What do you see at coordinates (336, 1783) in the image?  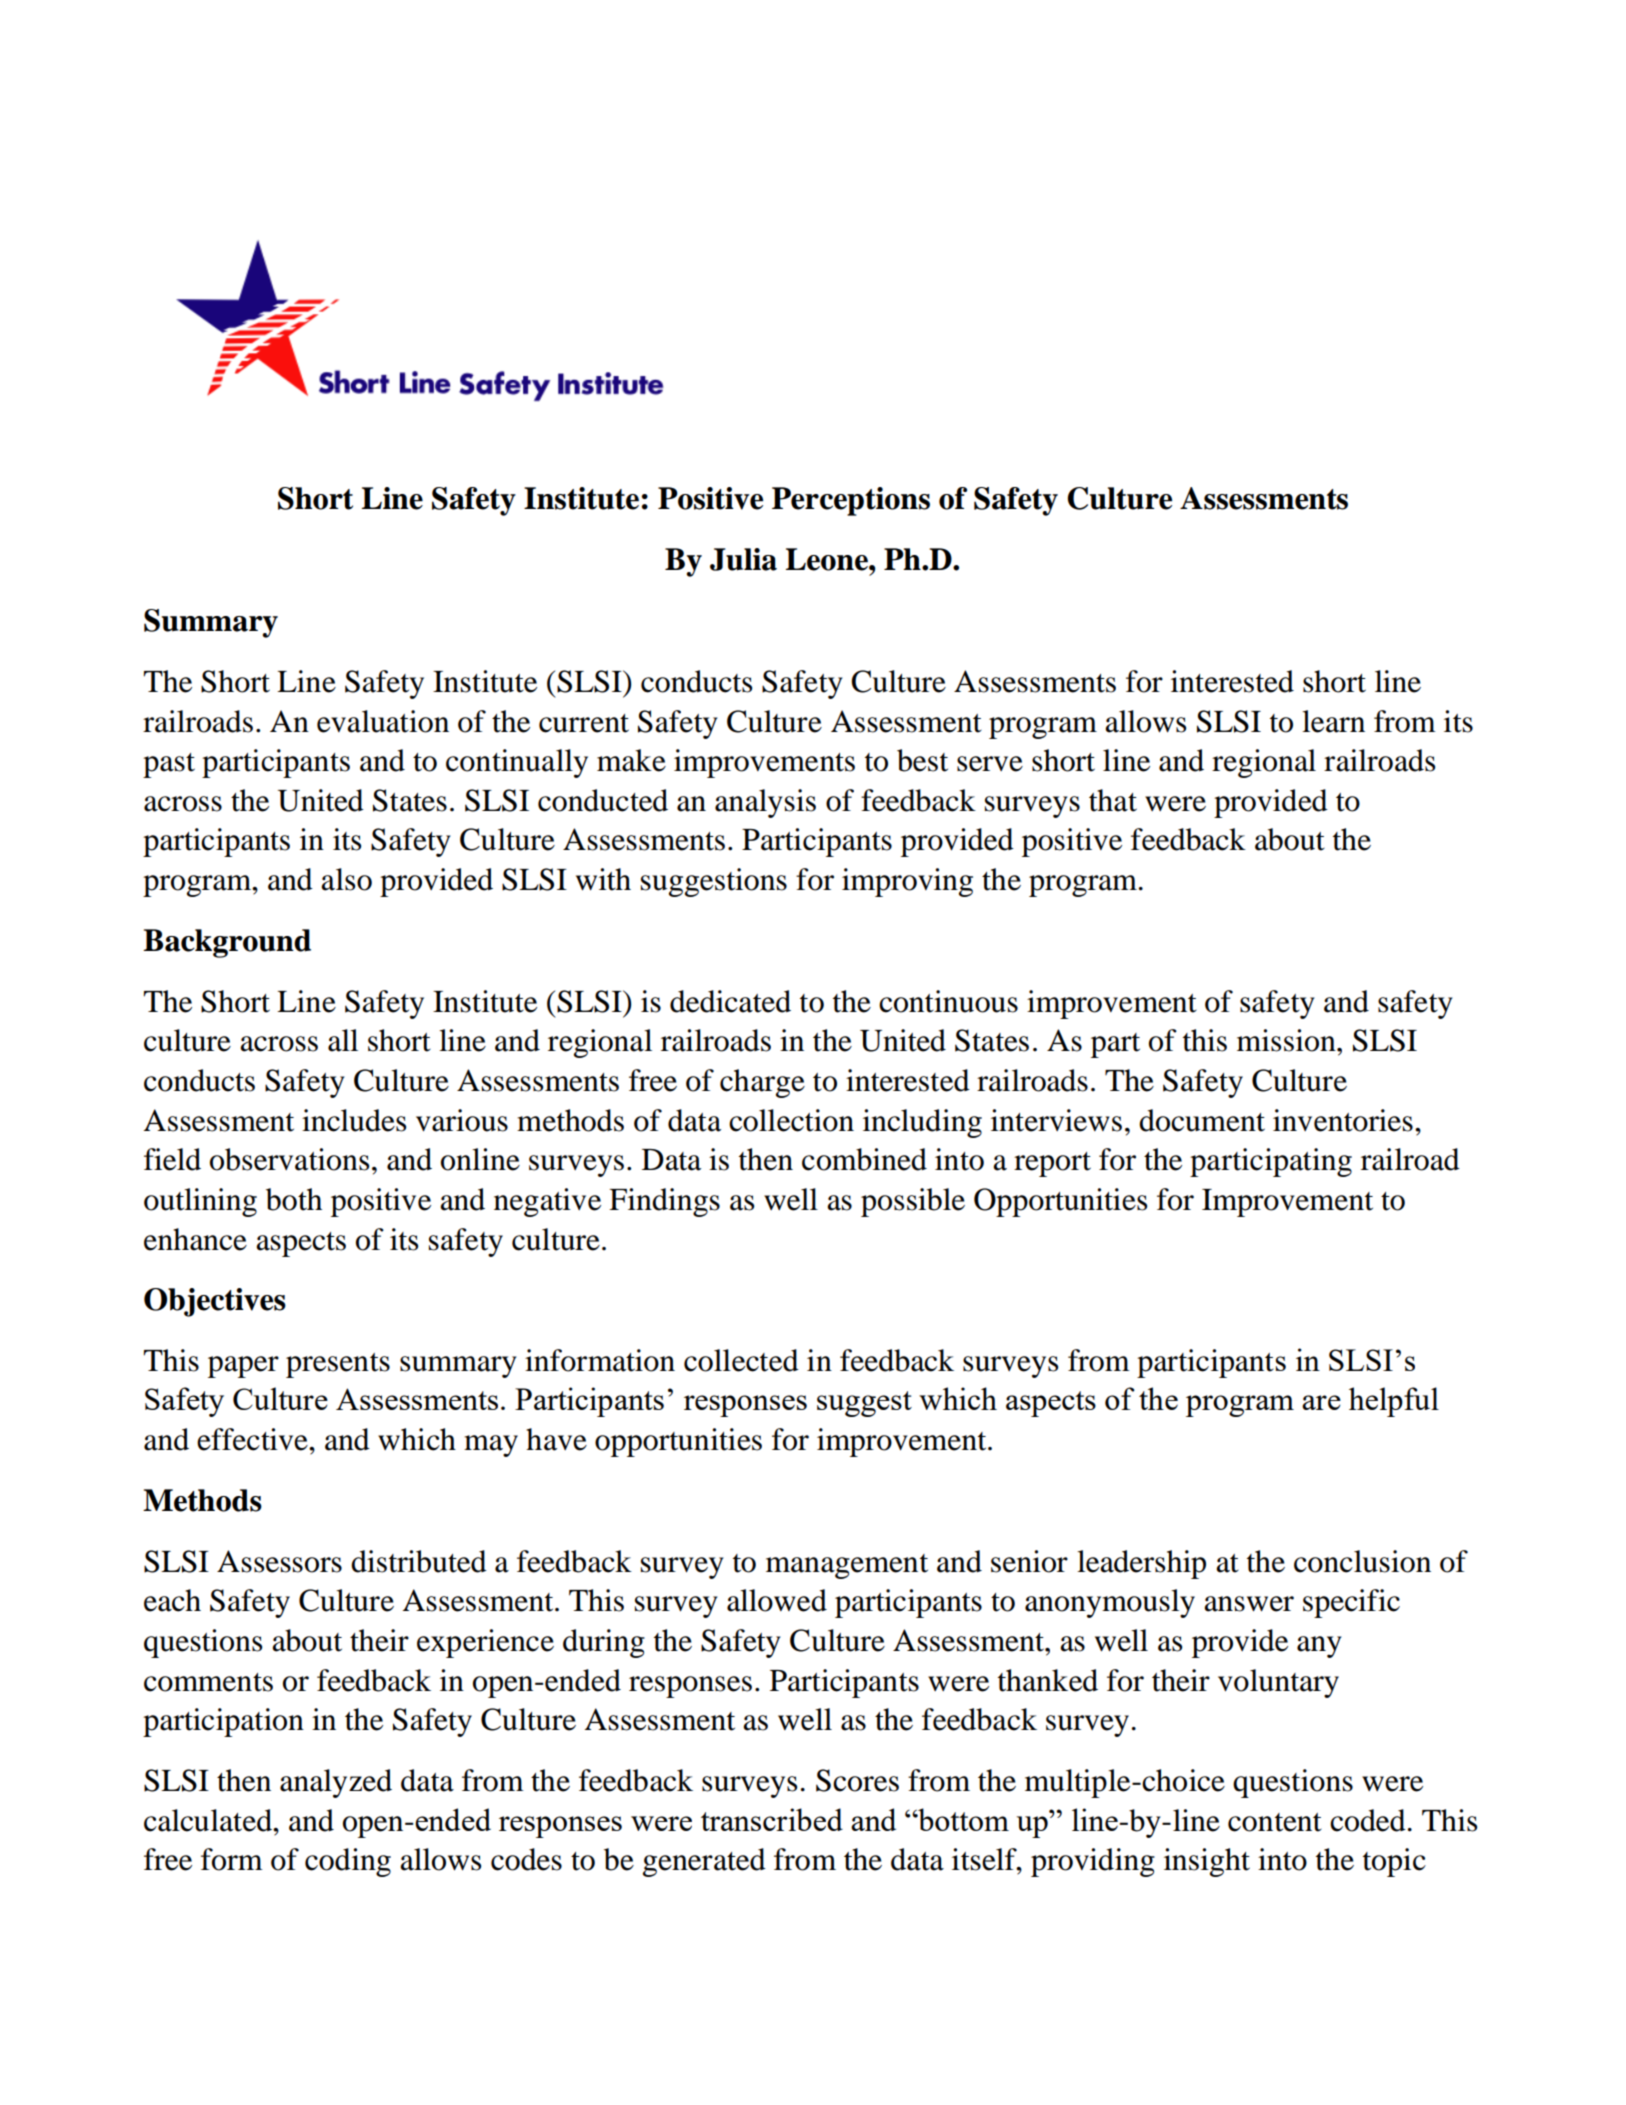 I see `analyzed` at bounding box center [336, 1783].
